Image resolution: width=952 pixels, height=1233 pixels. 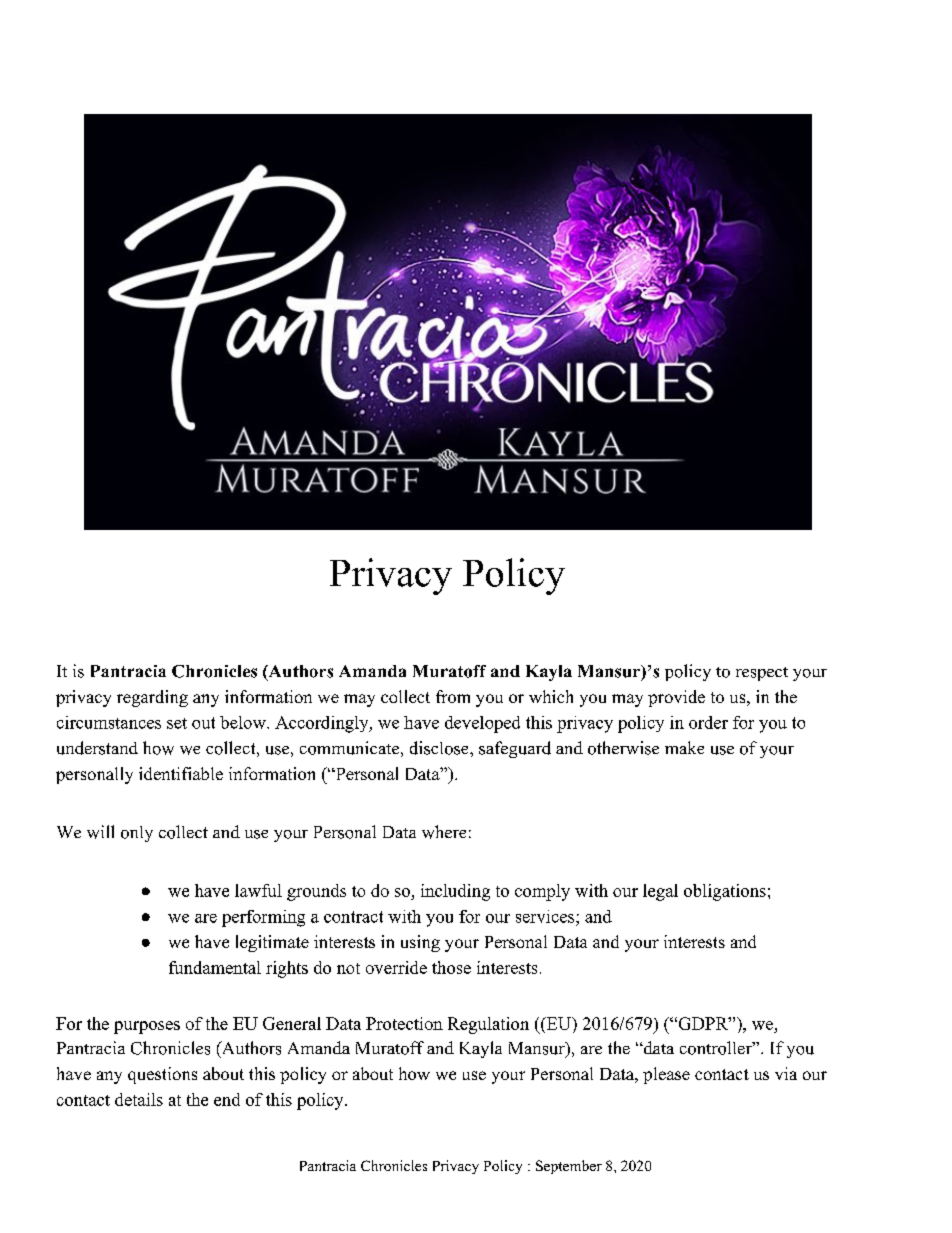 I want to click on from, so click(x=453, y=696).
